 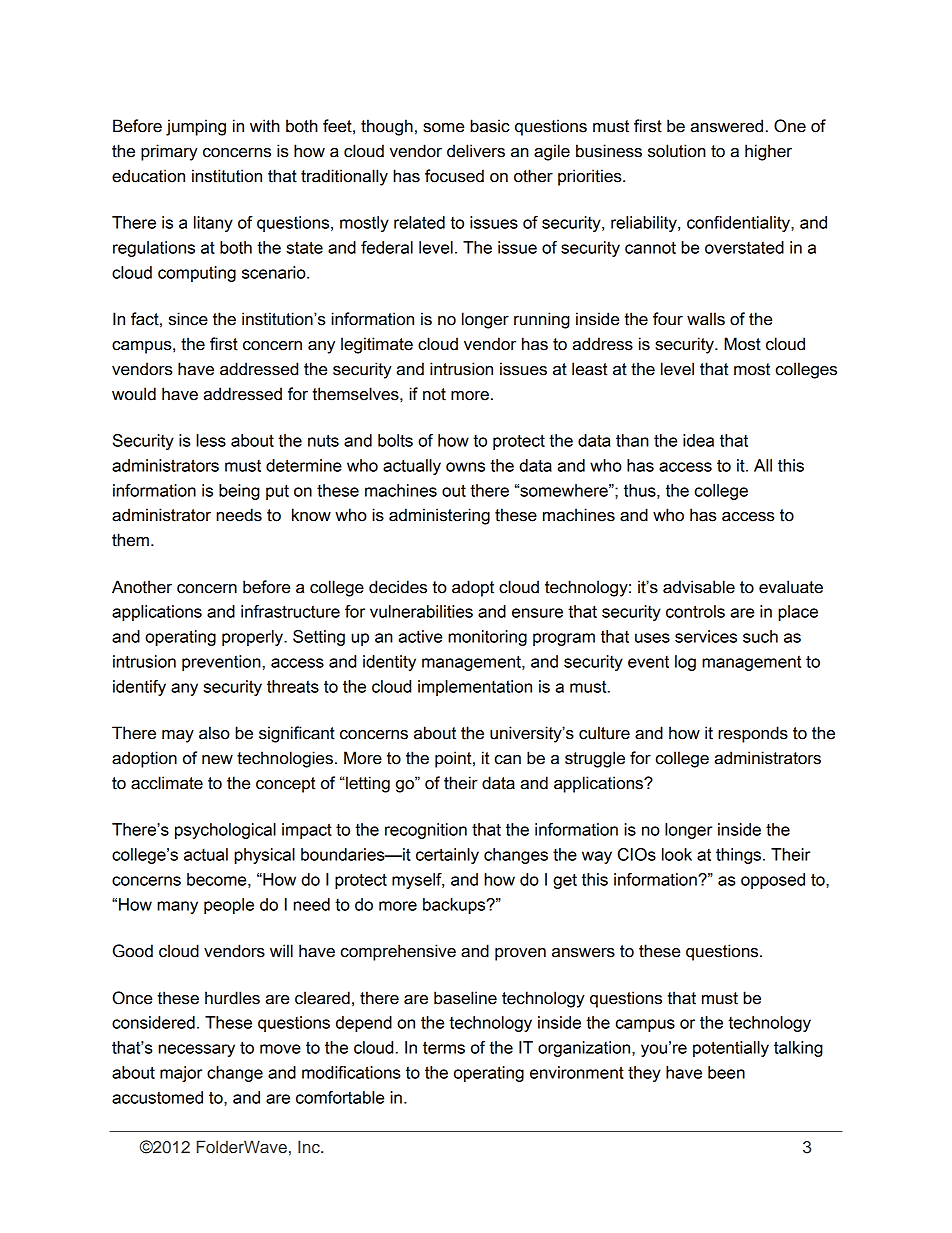 I want to click on necessary, so click(x=196, y=1050).
